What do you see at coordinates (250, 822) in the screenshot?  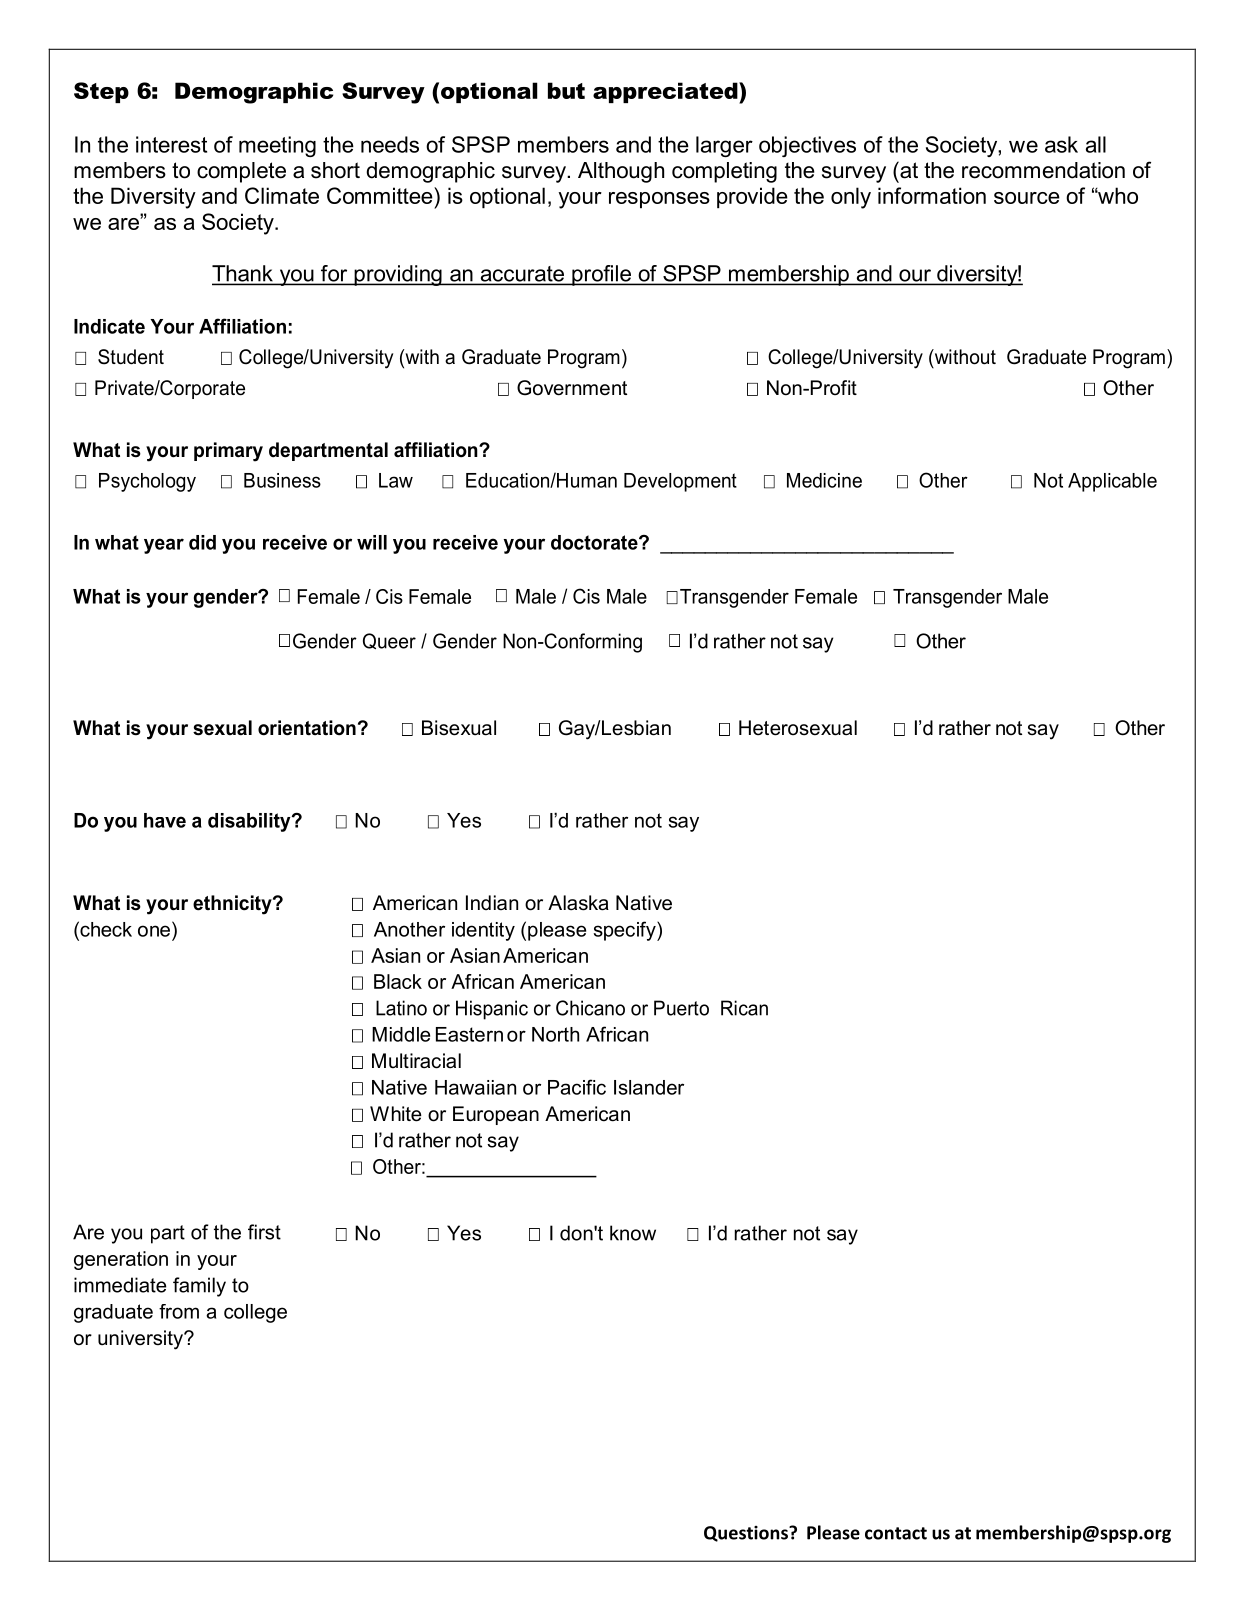 I see `disability` at bounding box center [250, 822].
